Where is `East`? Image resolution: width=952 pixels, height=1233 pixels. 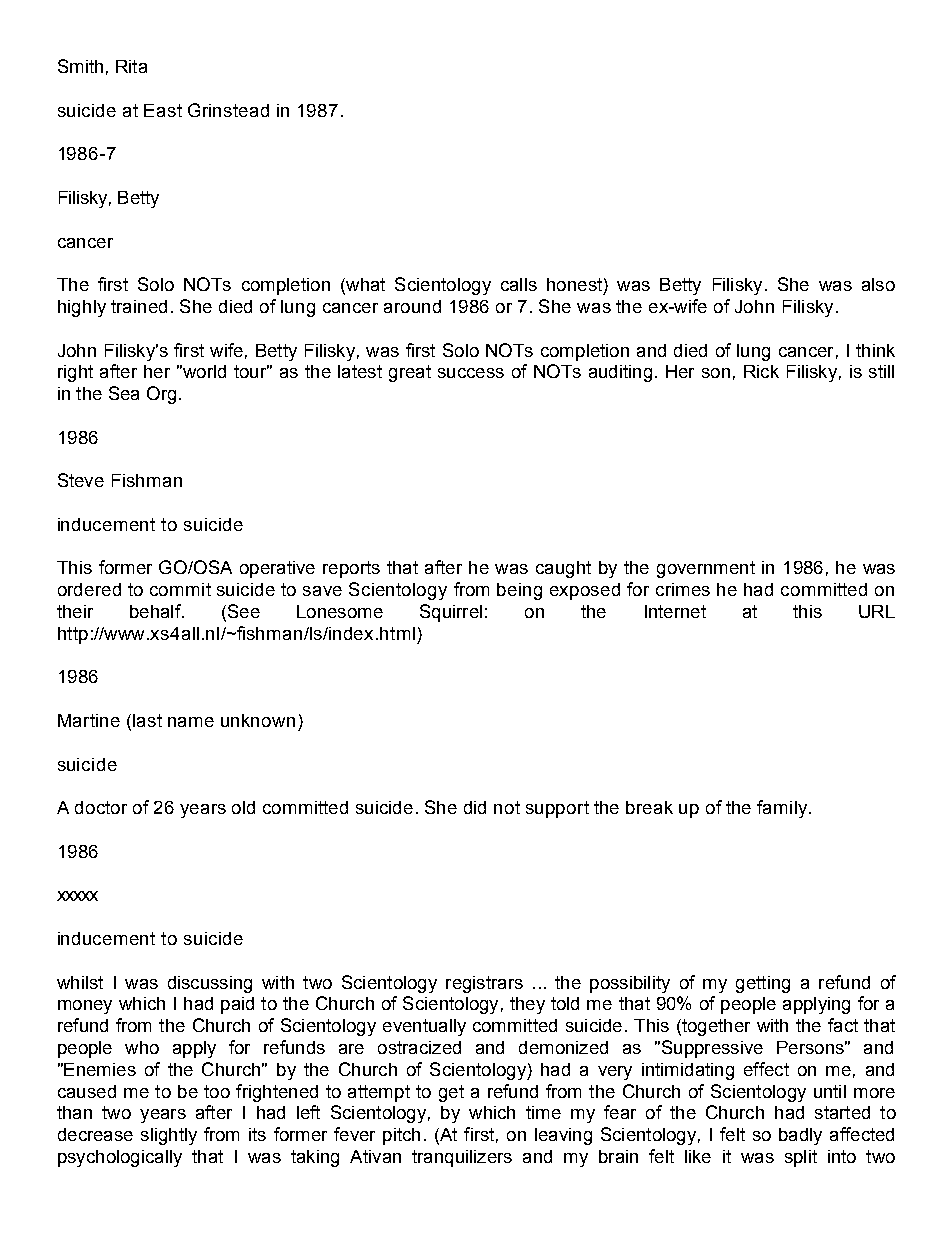 East is located at coordinates (163, 110).
